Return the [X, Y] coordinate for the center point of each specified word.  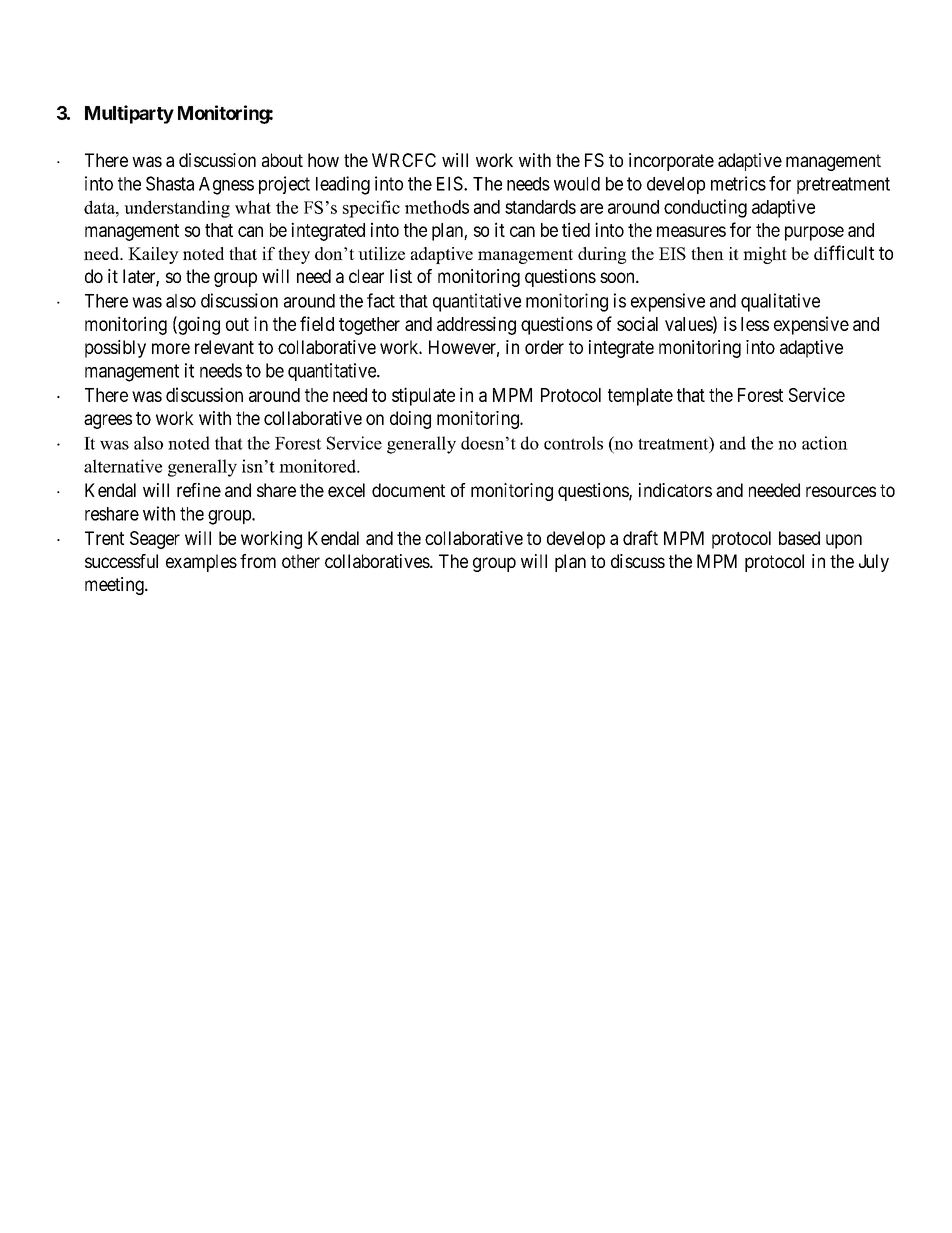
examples [201, 563]
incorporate [671, 162]
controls [573, 443]
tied [576, 229]
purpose [814, 233]
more [171, 348]
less [755, 324]
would [577, 184]
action [825, 443]
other [301, 561]
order [544, 347]
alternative [123, 466]
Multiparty [129, 114]
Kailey [153, 255]
